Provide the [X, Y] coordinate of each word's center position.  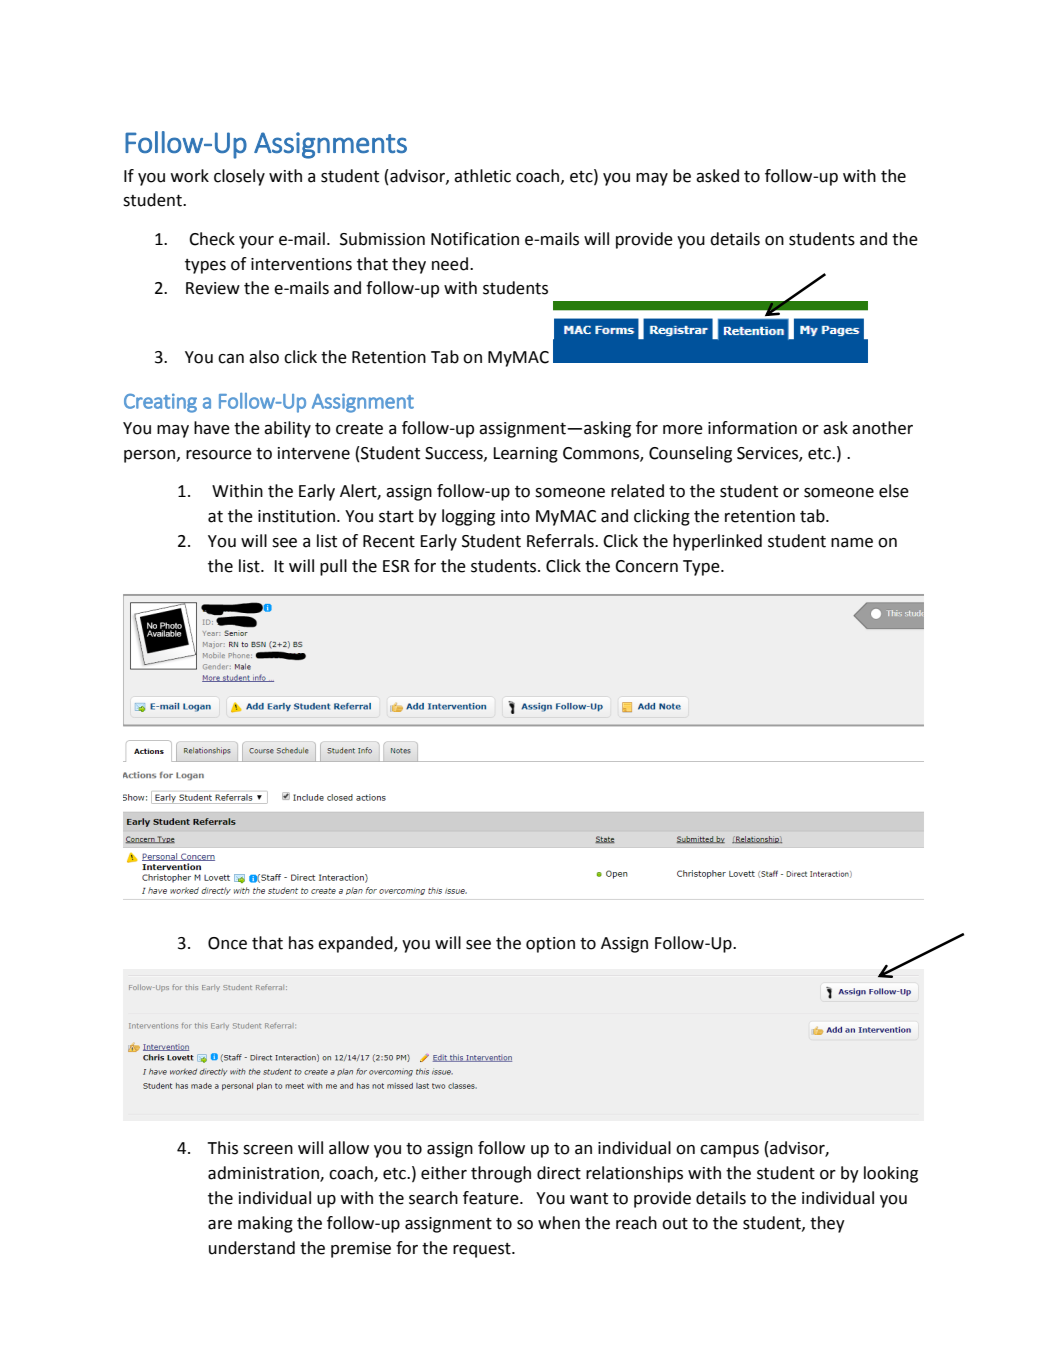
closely [239, 177]
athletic [482, 176]
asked [717, 176]
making [265, 1224]
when [559, 1223]
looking [891, 1174]
